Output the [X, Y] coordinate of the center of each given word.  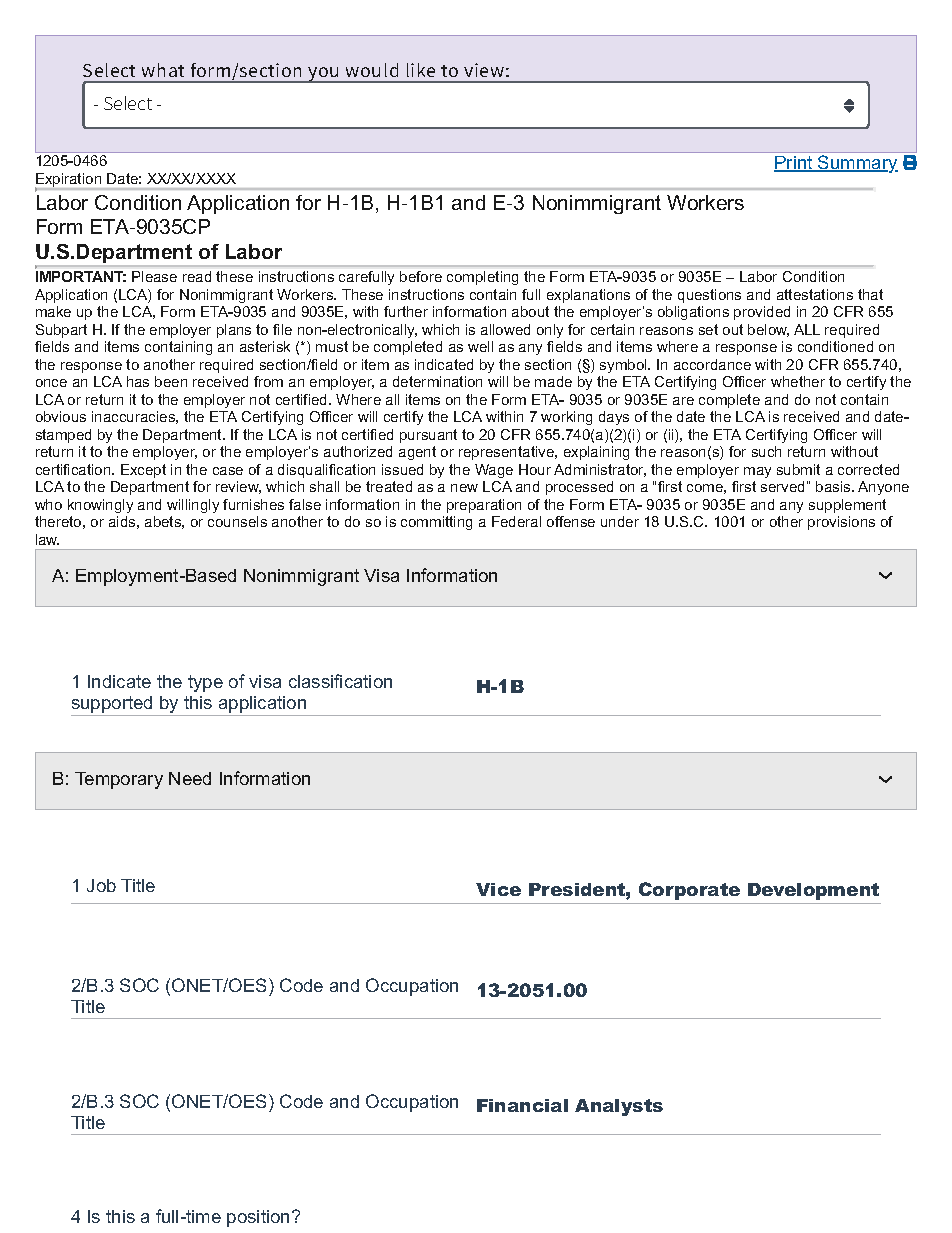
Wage [494, 471]
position [258, 1218]
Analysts [619, 1107]
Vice [498, 889]
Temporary [119, 780]
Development [813, 891]
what [163, 70]
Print [794, 164]
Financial [522, 1105]
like [421, 70]
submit [798, 469]
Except [143, 471]
